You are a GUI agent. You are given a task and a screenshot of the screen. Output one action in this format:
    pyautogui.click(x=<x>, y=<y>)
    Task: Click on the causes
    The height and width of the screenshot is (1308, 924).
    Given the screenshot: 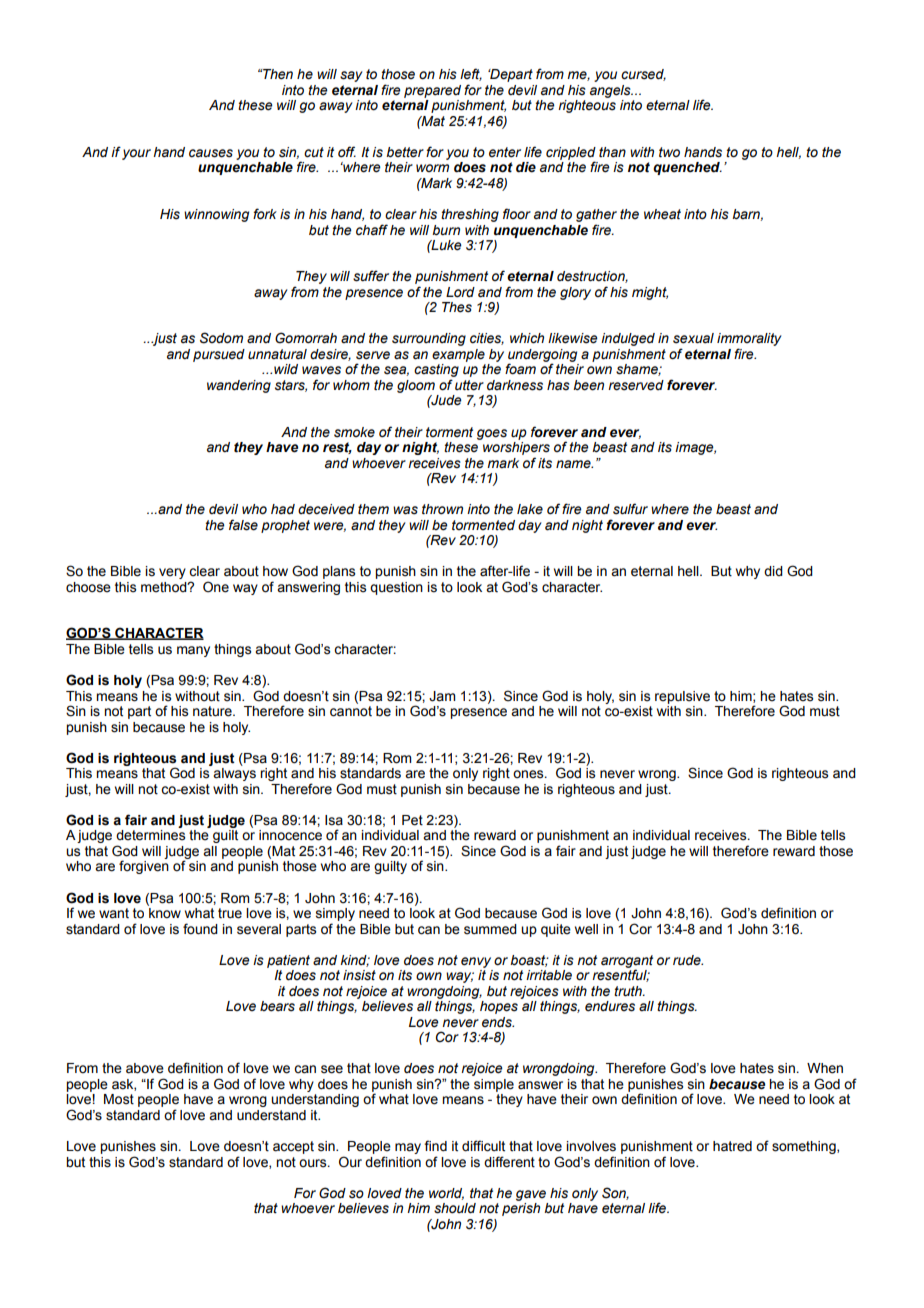 What is the action you would take?
    pyautogui.click(x=211, y=153)
